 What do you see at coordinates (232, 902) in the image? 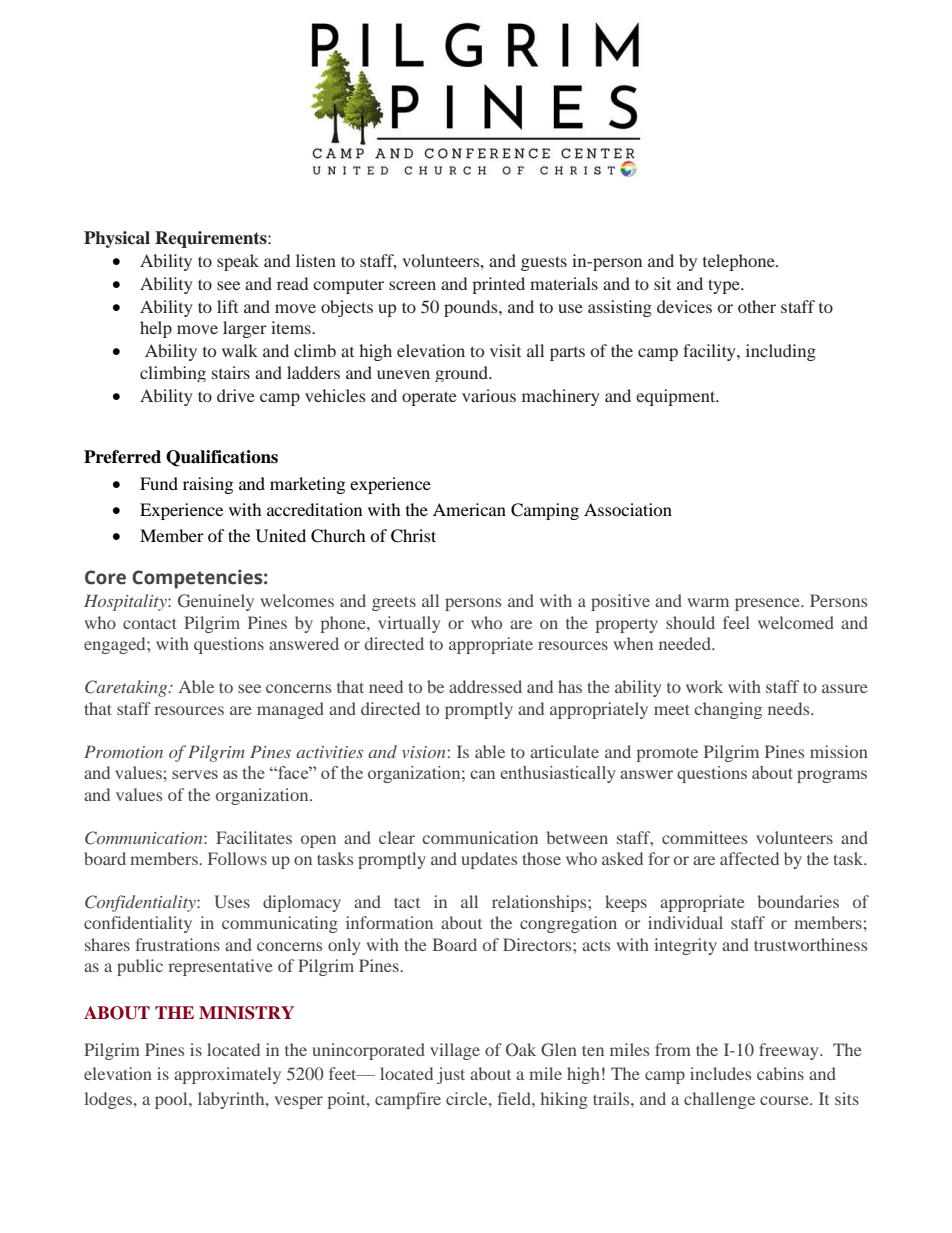
I see `Uses` at bounding box center [232, 902].
